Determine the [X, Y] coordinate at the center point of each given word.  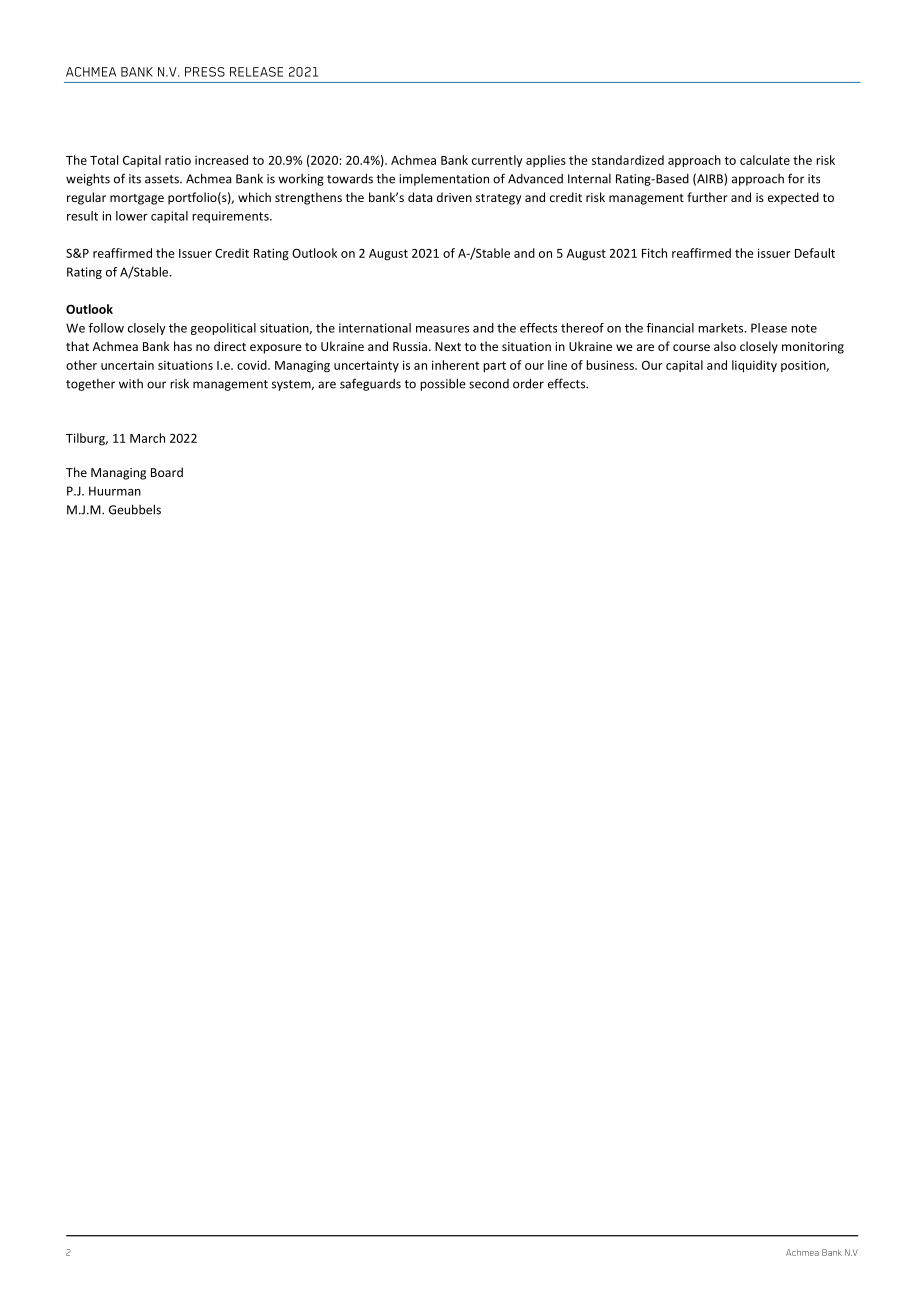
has [183, 346]
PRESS [205, 72]
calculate [765, 160]
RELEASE [256, 72]
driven [454, 197]
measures [442, 329]
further [707, 197]
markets [722, 328]
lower [132, 216]
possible [443, 384]
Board [167, 472]
